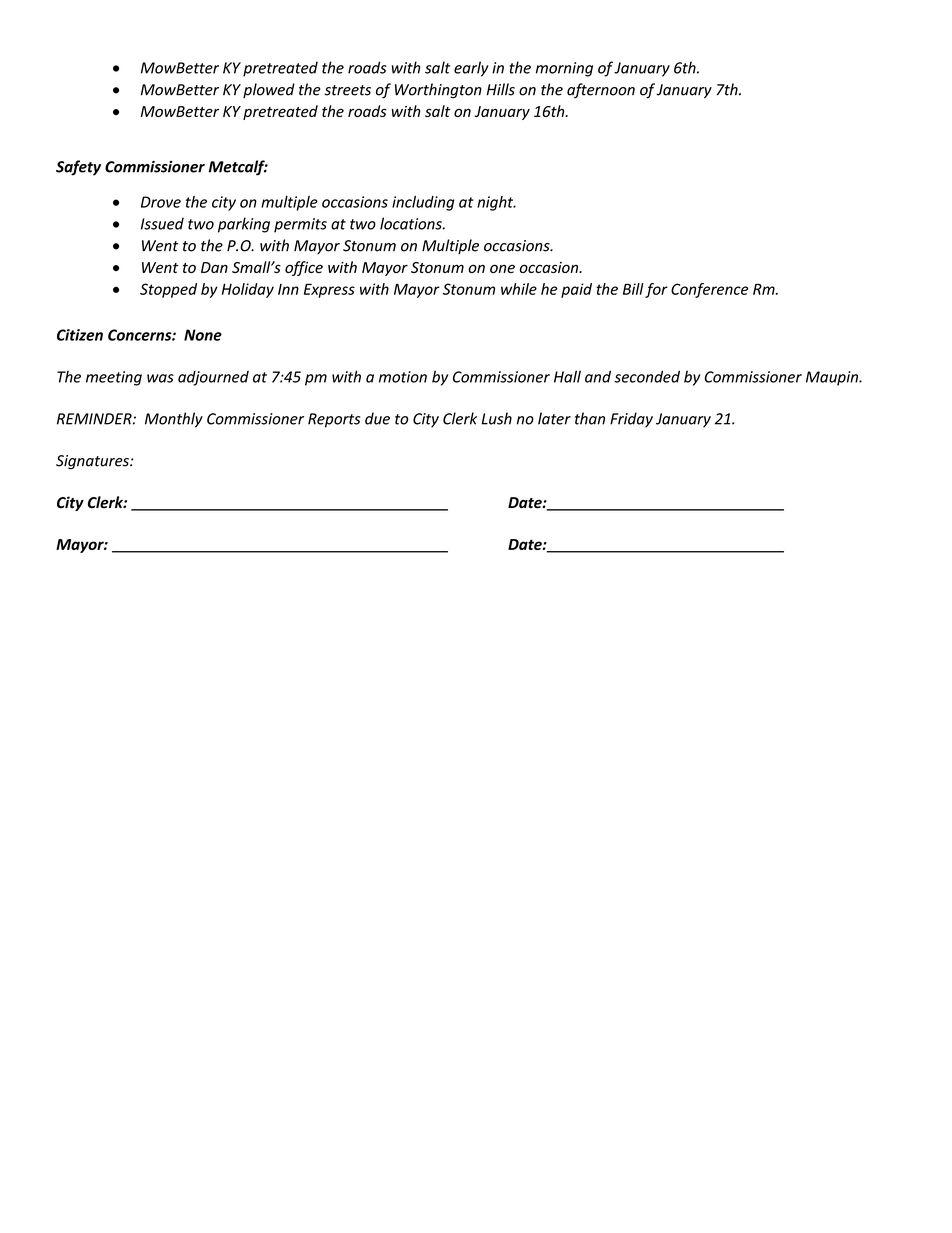 This screenshot has height=1233, width=952. What do you see at coordinates (496, 418) in the screenshot?
I see `Lush` at bounding box center [496, 418].
